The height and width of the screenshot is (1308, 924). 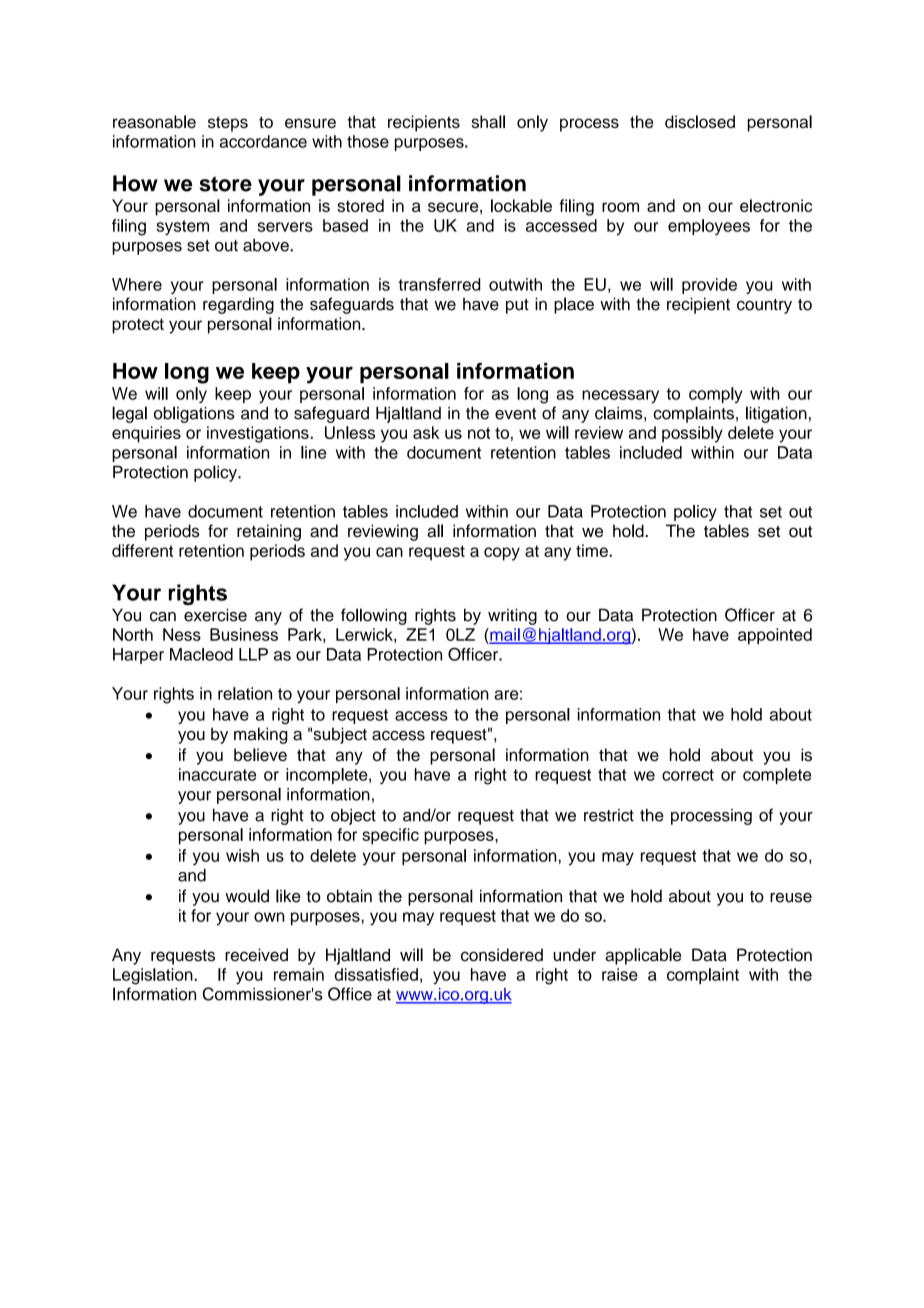 What do you see at coordinates (502, 955) in the screenshot?
I see `considered` at bounding box center [502, 955].
